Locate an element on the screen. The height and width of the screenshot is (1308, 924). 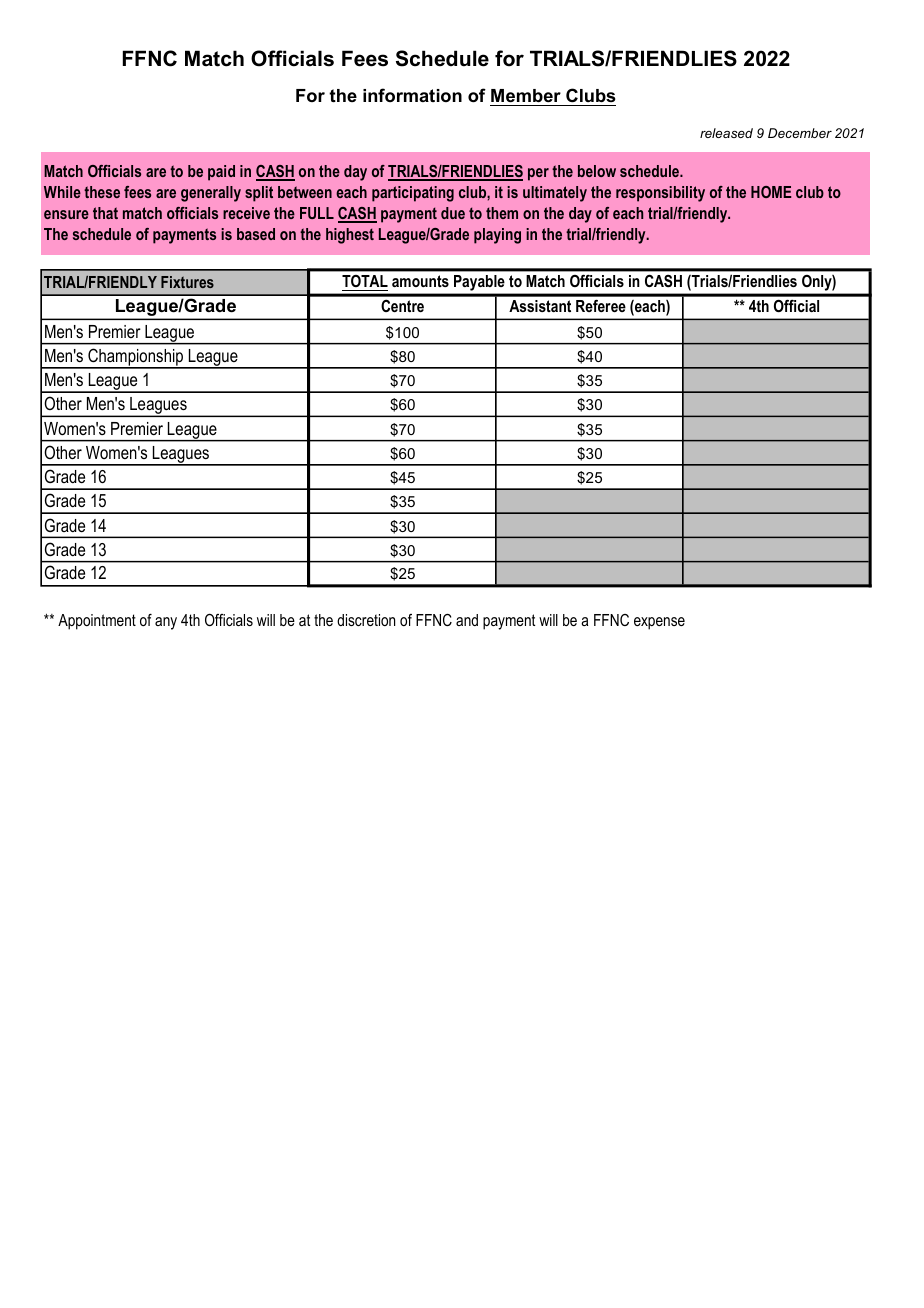
expense is located at coordinates (659, 623).
